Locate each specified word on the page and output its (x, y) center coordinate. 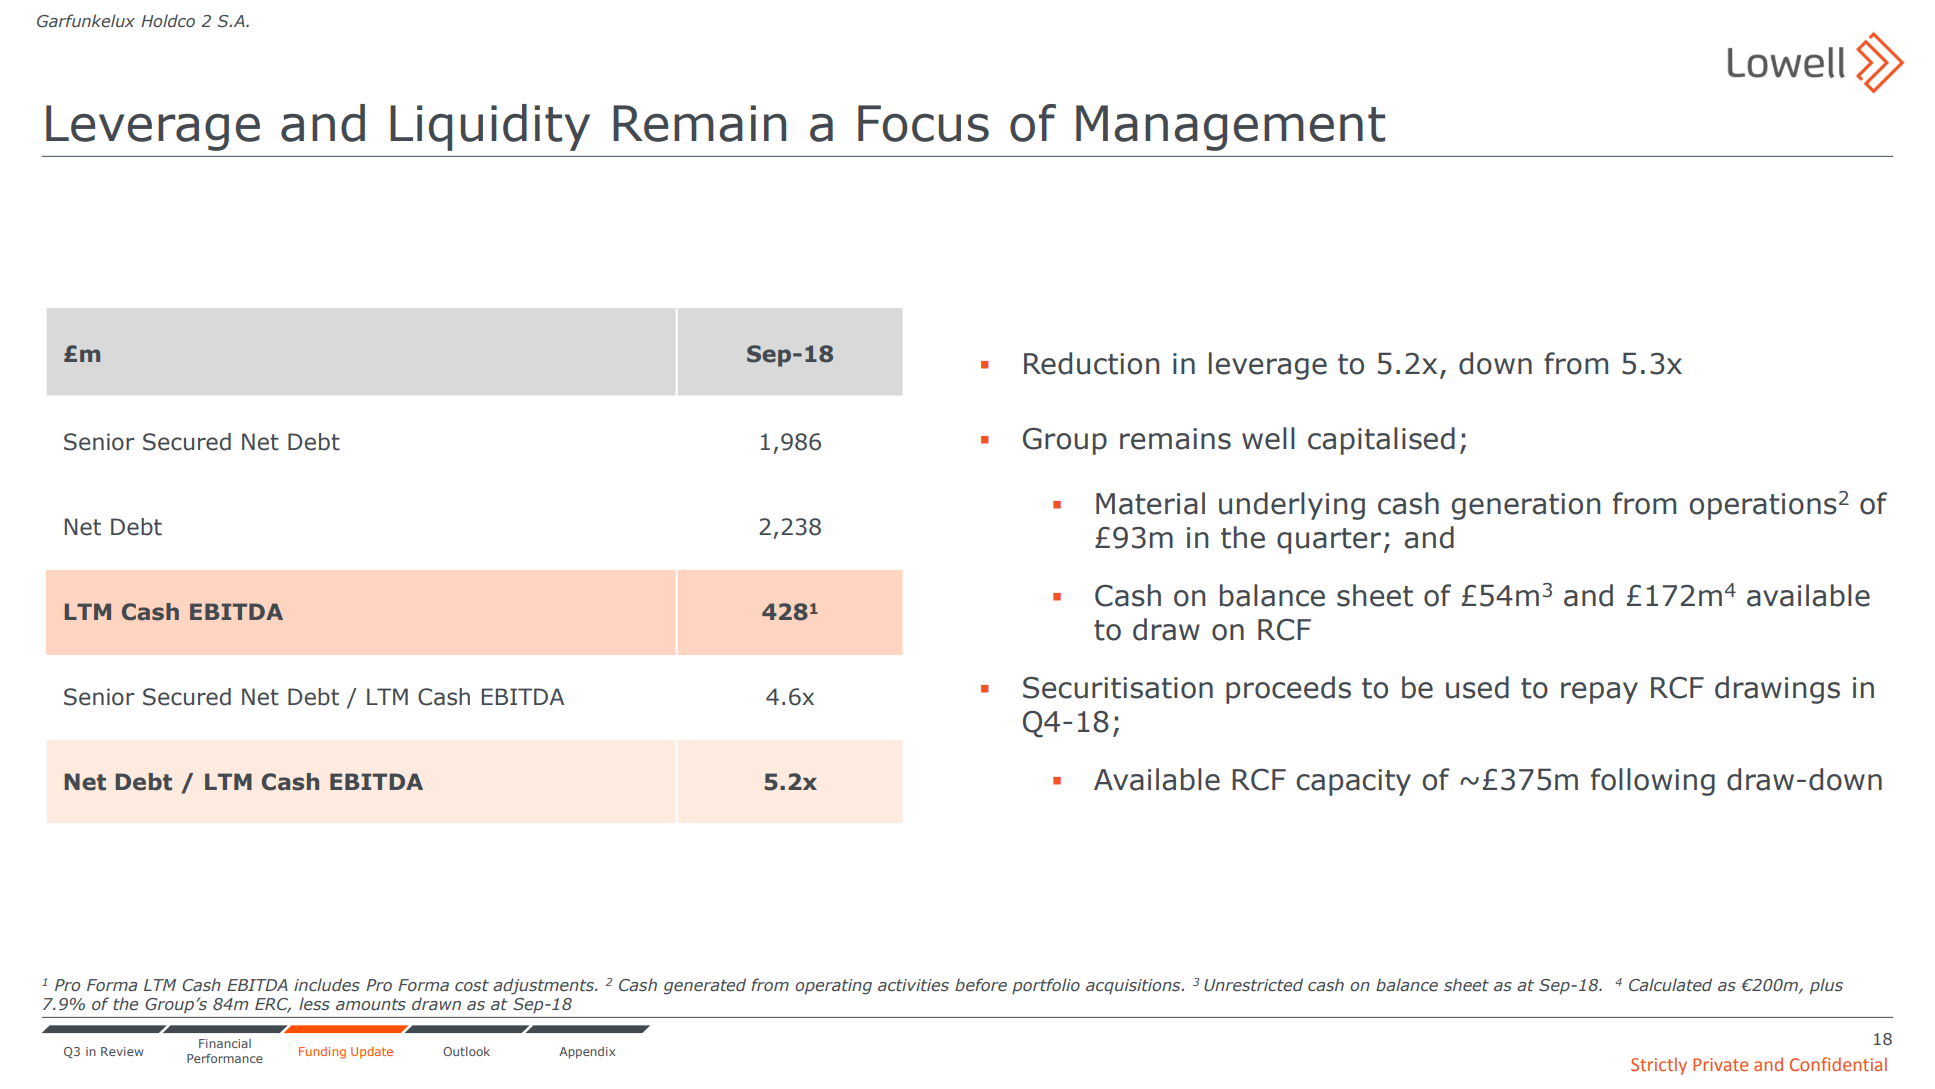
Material (1150, 503)
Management (1230, 128)
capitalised (1381, 441)
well (1268, 438)
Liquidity (490, 127)
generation (1526, 506)
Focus (923, 123)
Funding (322, 1053)
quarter (1329, 541)
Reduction (1091, 363)
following (1653, 782)
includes (327, 985)
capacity (1353, 782)
